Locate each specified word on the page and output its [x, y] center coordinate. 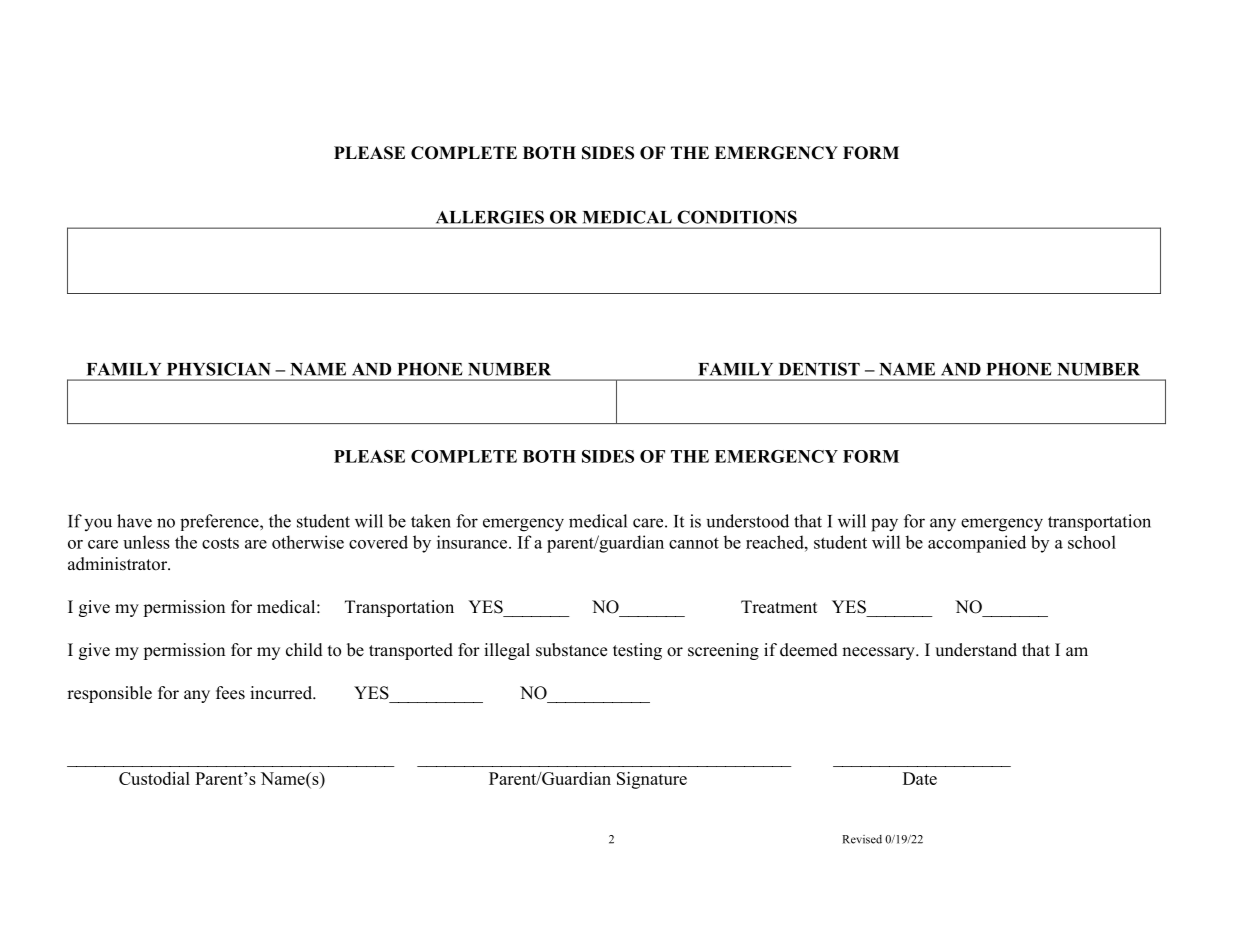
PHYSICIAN [219, 369]
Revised [862, 839]
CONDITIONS [737, 217]
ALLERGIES [490, 217]
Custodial [154, 778]
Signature [652, 780]
